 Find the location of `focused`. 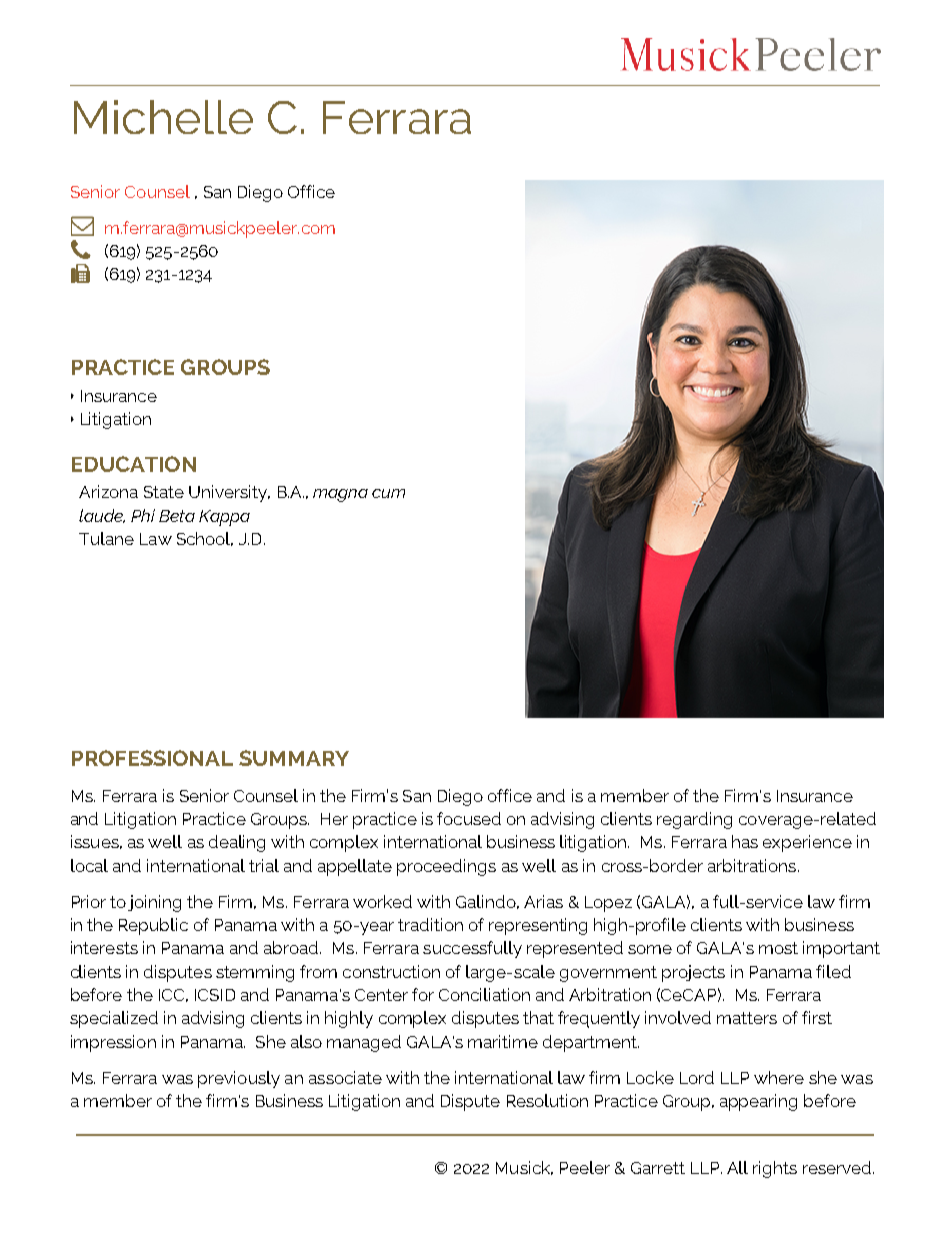

focused is located at coordinates (469, 818).
